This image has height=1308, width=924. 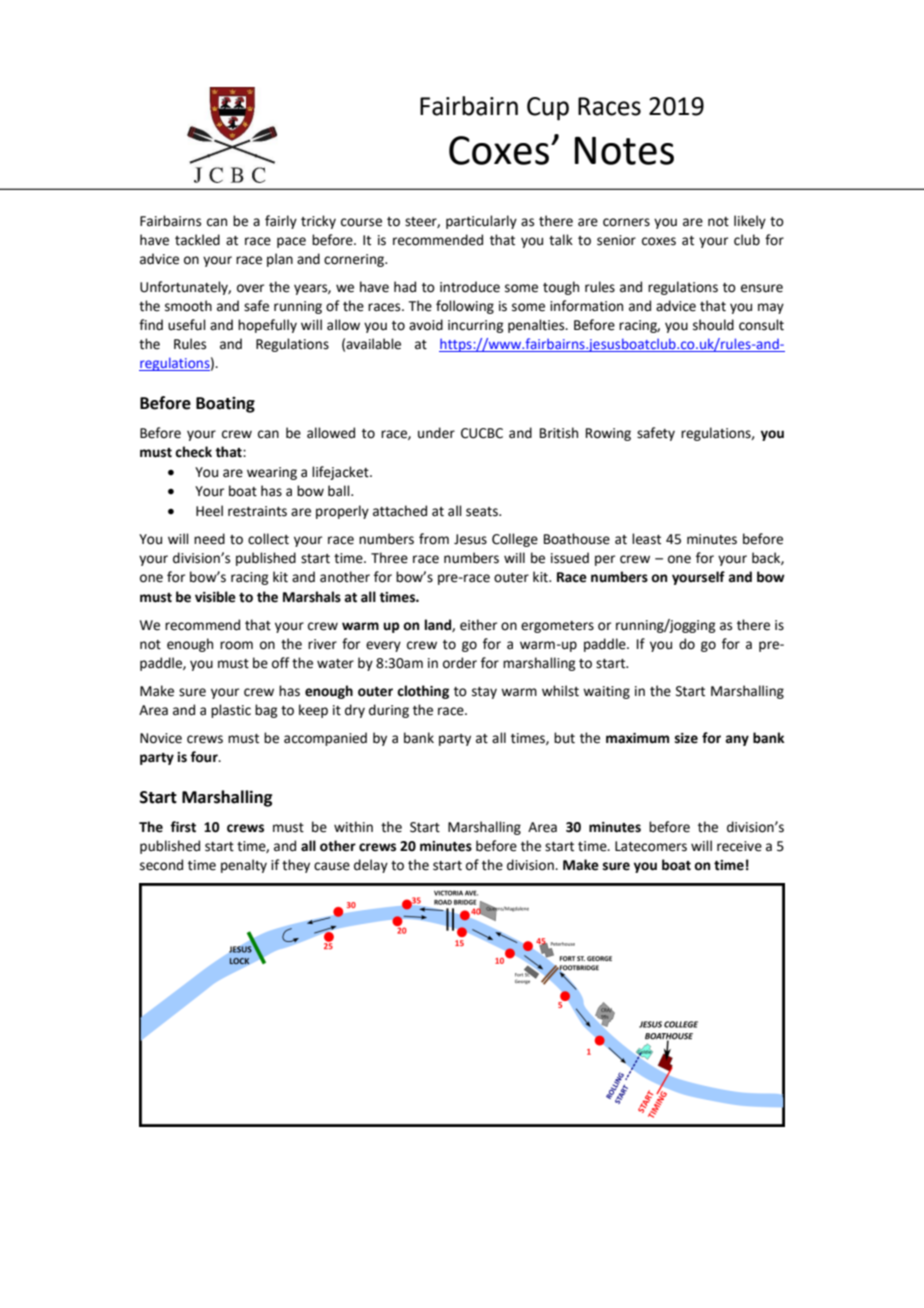 What do you see at coordinates (281, 222) in the image?
I see `fairly` at bounding box center [281, 222].
